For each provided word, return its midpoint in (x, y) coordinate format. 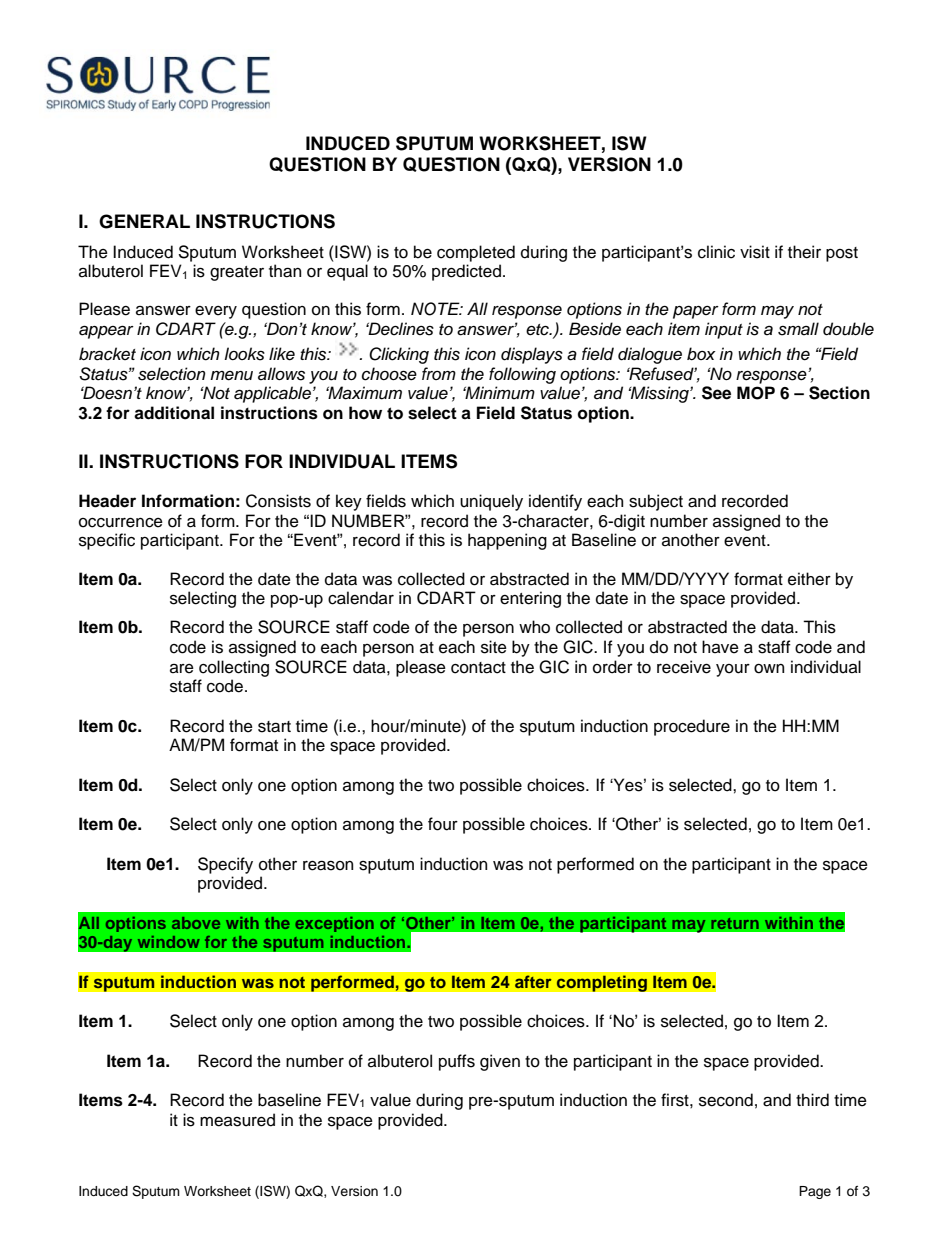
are (182, 669)
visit (755, 252)
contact (478, 668)
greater (237, 273)
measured (237, 1120)
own (769, 669)
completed (476, 253)
